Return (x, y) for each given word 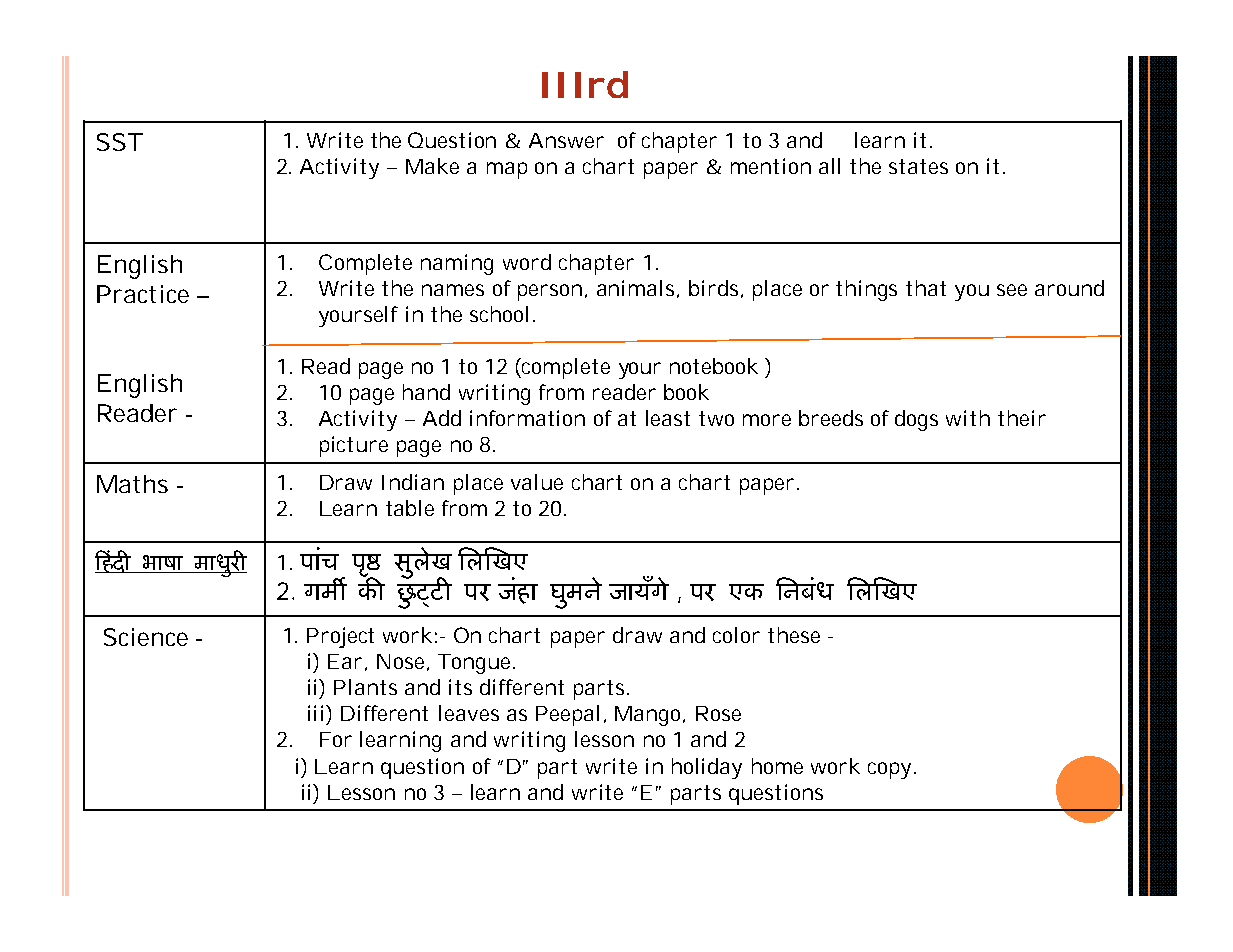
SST (120, 142)
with (968, 418)
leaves (469, 713)
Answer (566, 140)
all (829, 166)
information (527, 418)
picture (354, 446)
